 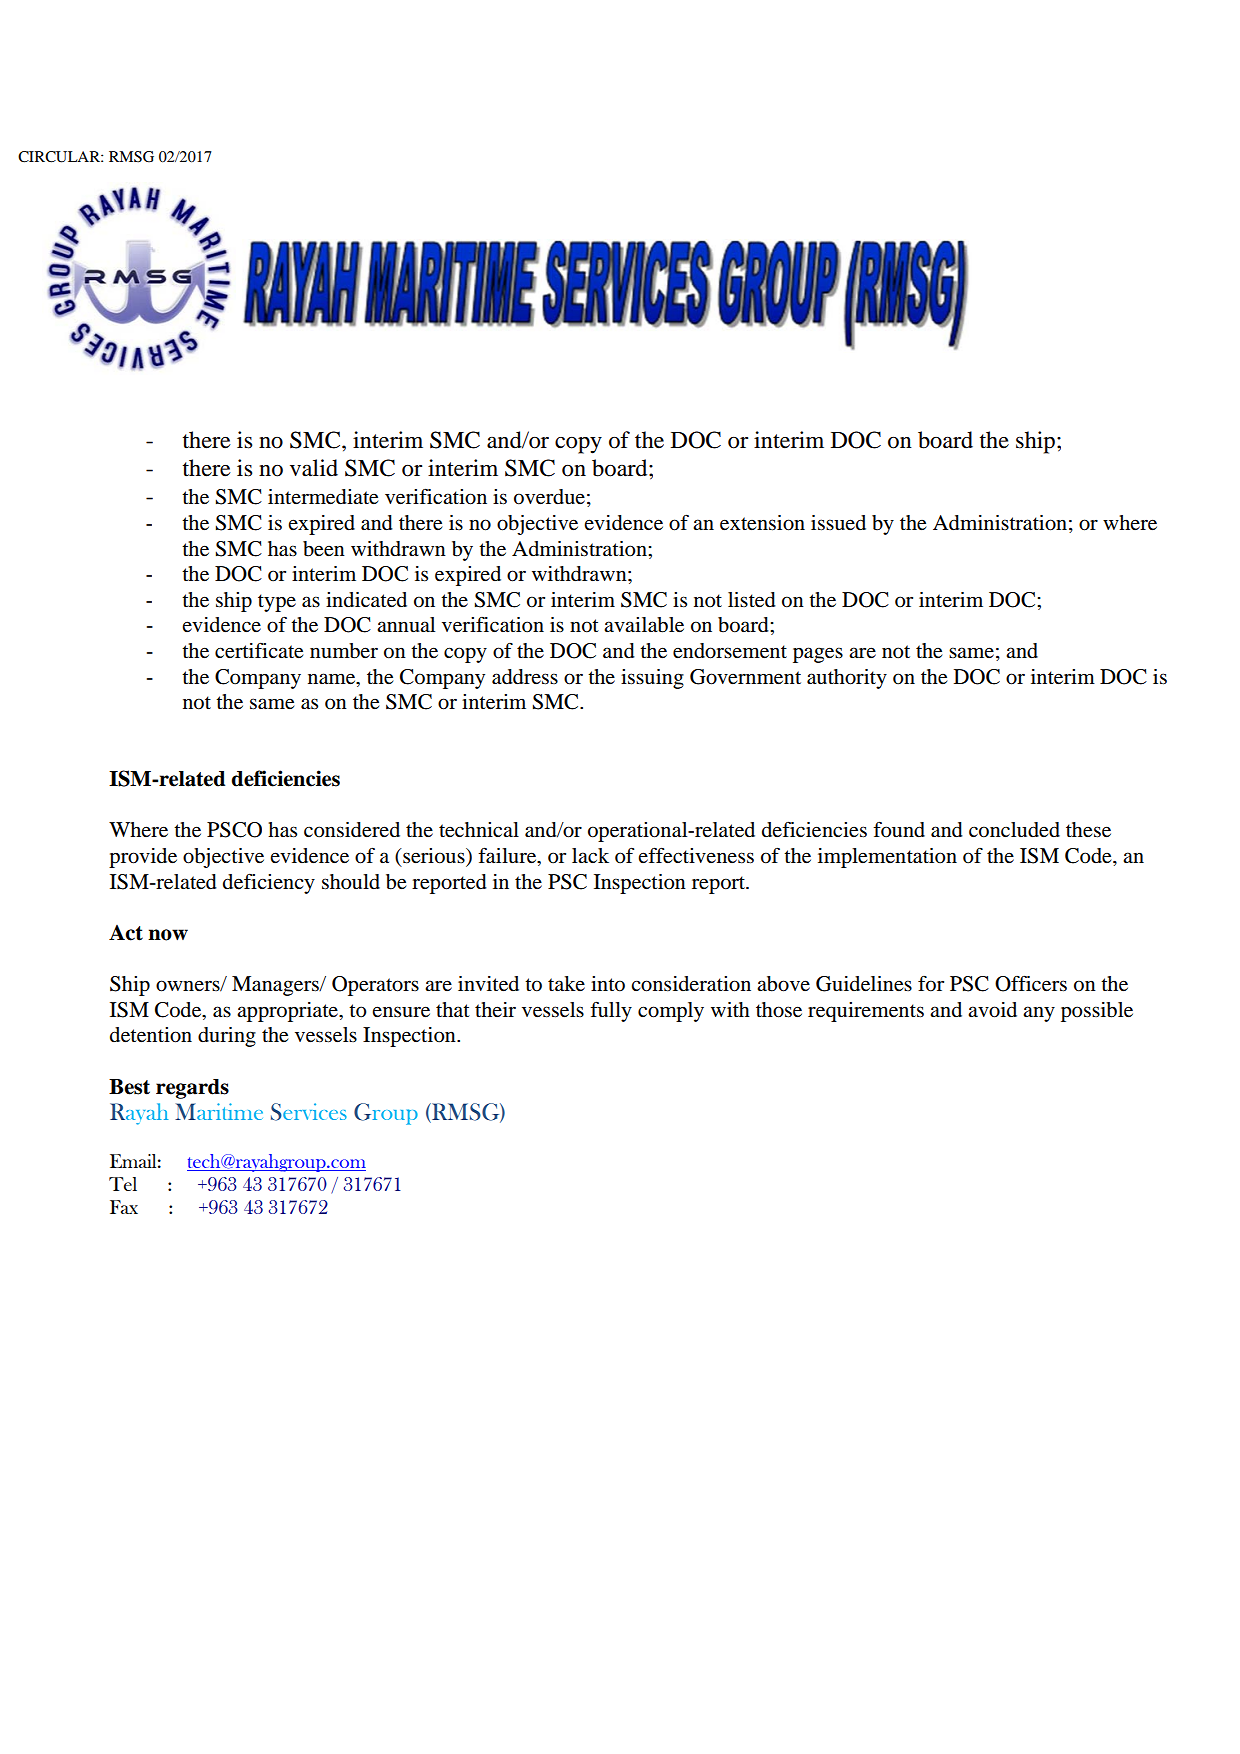 What do you see at coordinates (259, 651) in the page?
I see `certificate` at bounding box center [259, 651].
